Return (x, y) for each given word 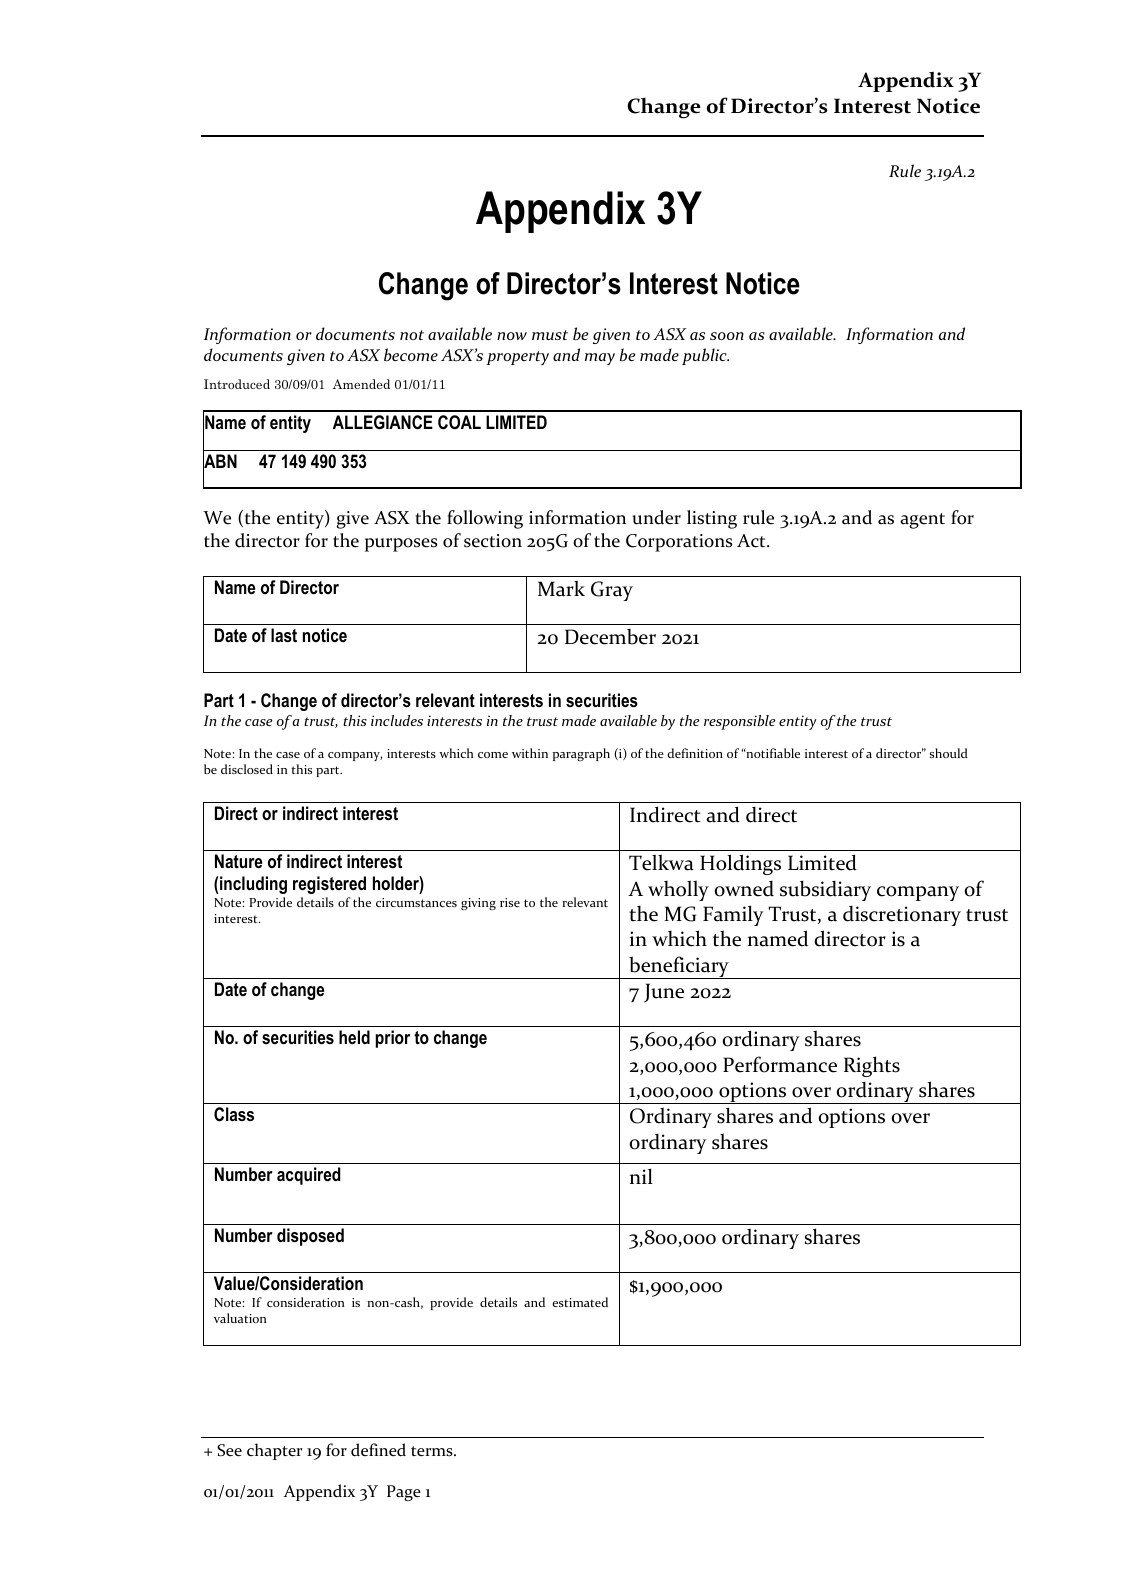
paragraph (581, 754)
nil (641, 1176)
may (600, 359)
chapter (274, 1451)
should (949, 753)
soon (727, 336)
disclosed (247, 769)
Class (234, 1114)
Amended (361, 384)
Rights (872, 1066)
